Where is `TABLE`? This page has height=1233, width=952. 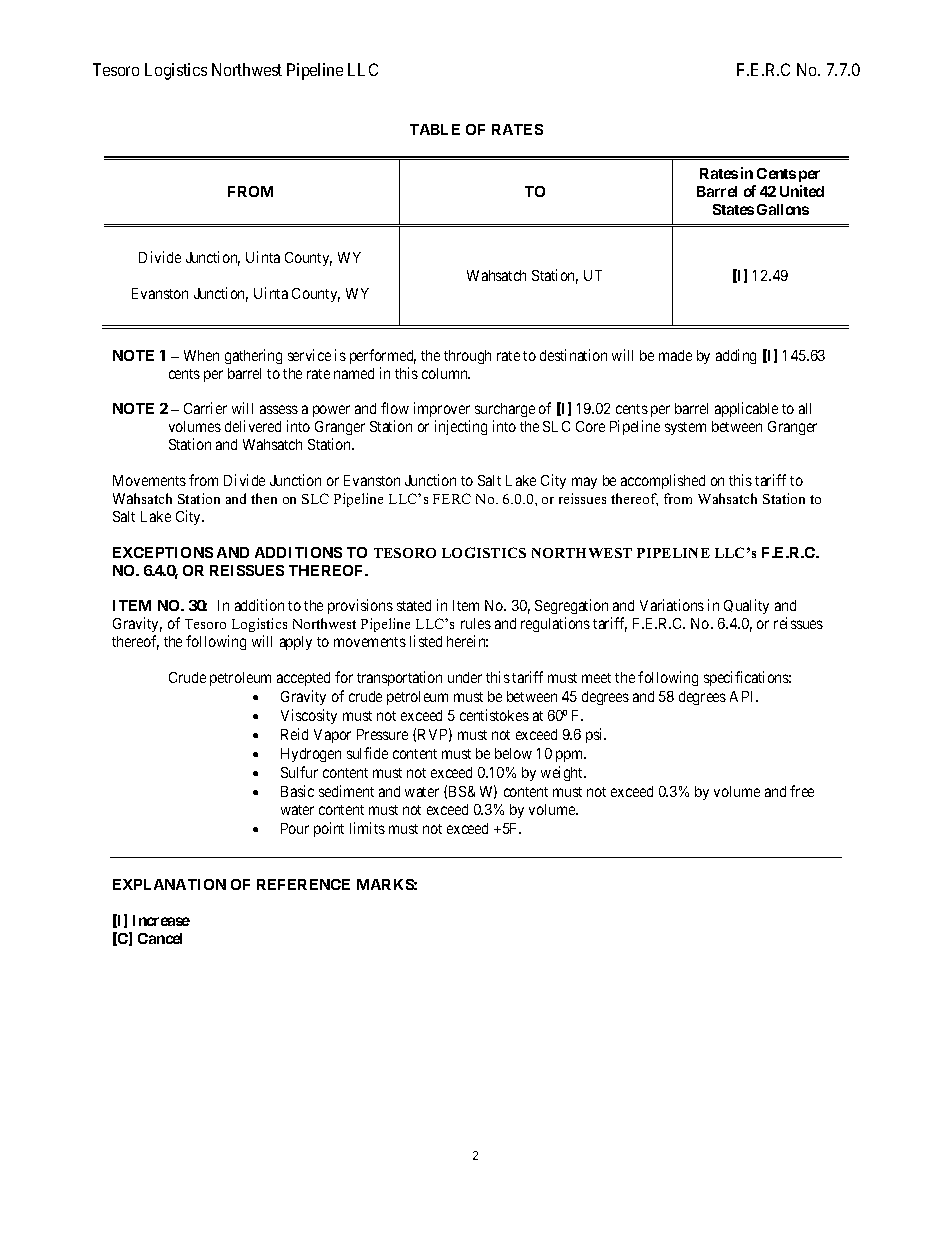
TABLE is located at coordinates (435, 129).
